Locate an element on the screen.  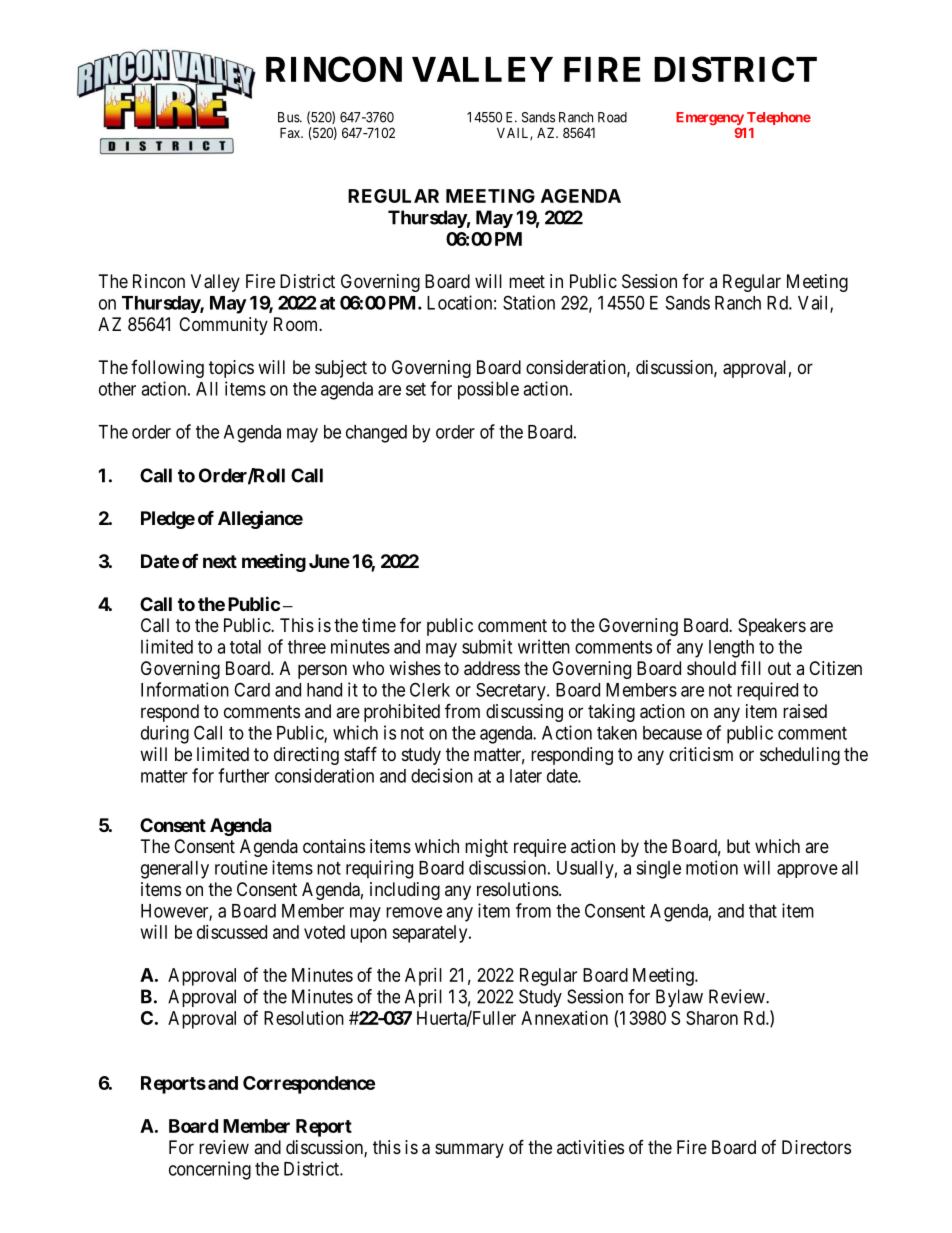
Station is located at coordinates (529, 302).
